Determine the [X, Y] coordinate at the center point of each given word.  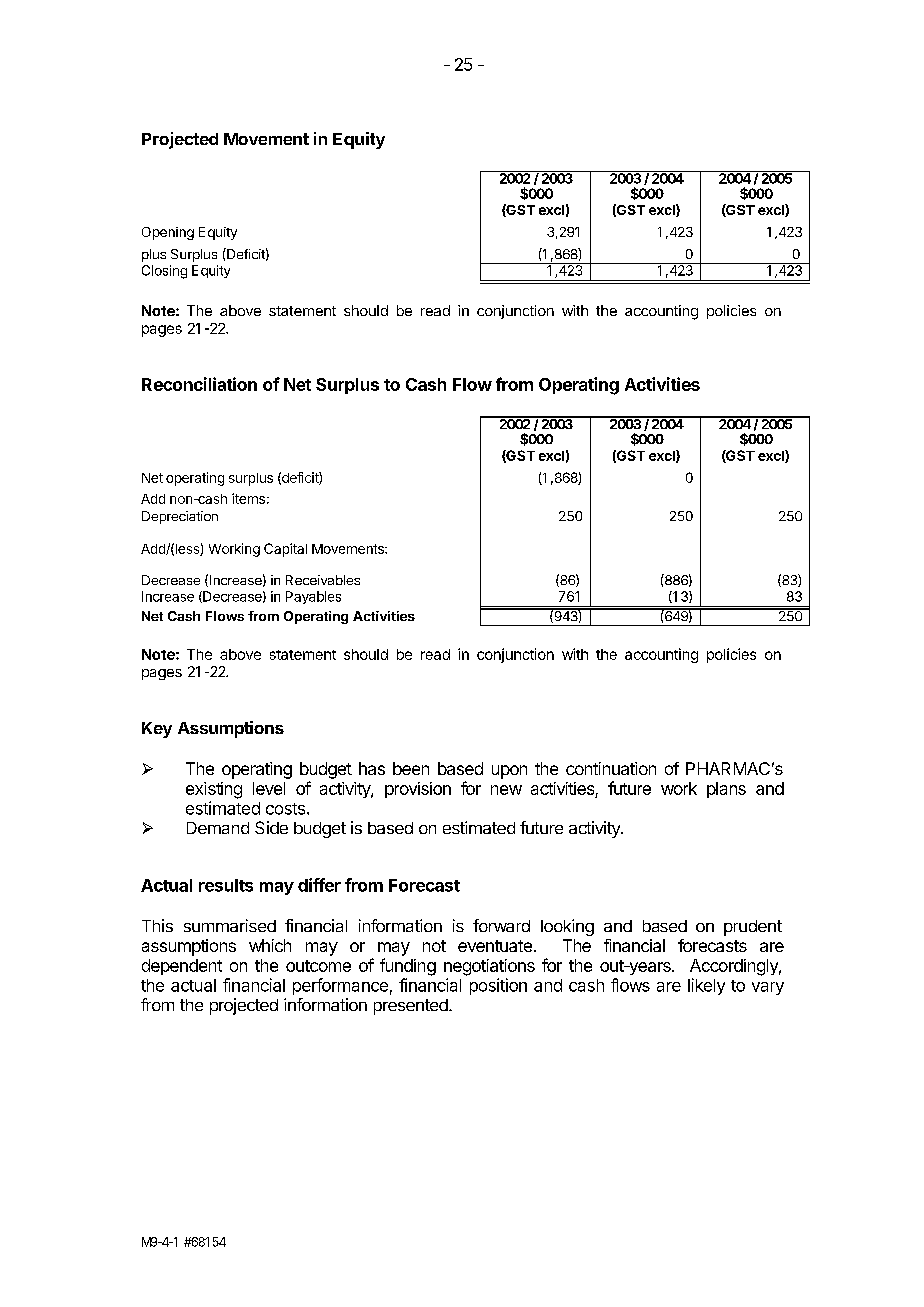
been [411, 768]
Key [157, 730]
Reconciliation [199, 384]
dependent [182, 967]
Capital [285, 550]
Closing [164, 272]
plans [726, 790]
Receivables [323, 580]
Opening [168, 233]
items [248, 498]
